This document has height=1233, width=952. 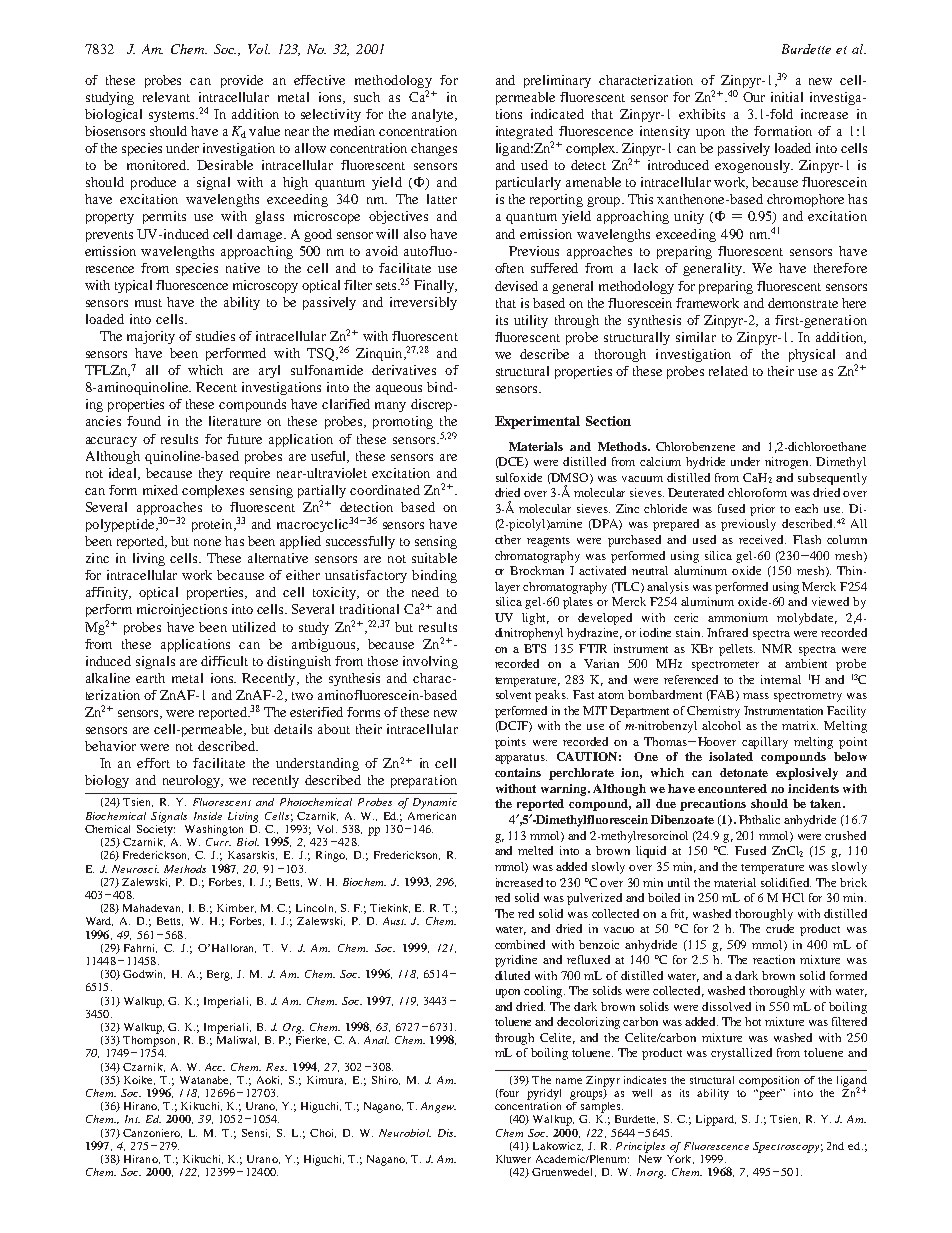 What do you see at coordinates (537, 422) in the document?
I see `Experimental` at bounding box center [537, 422].
